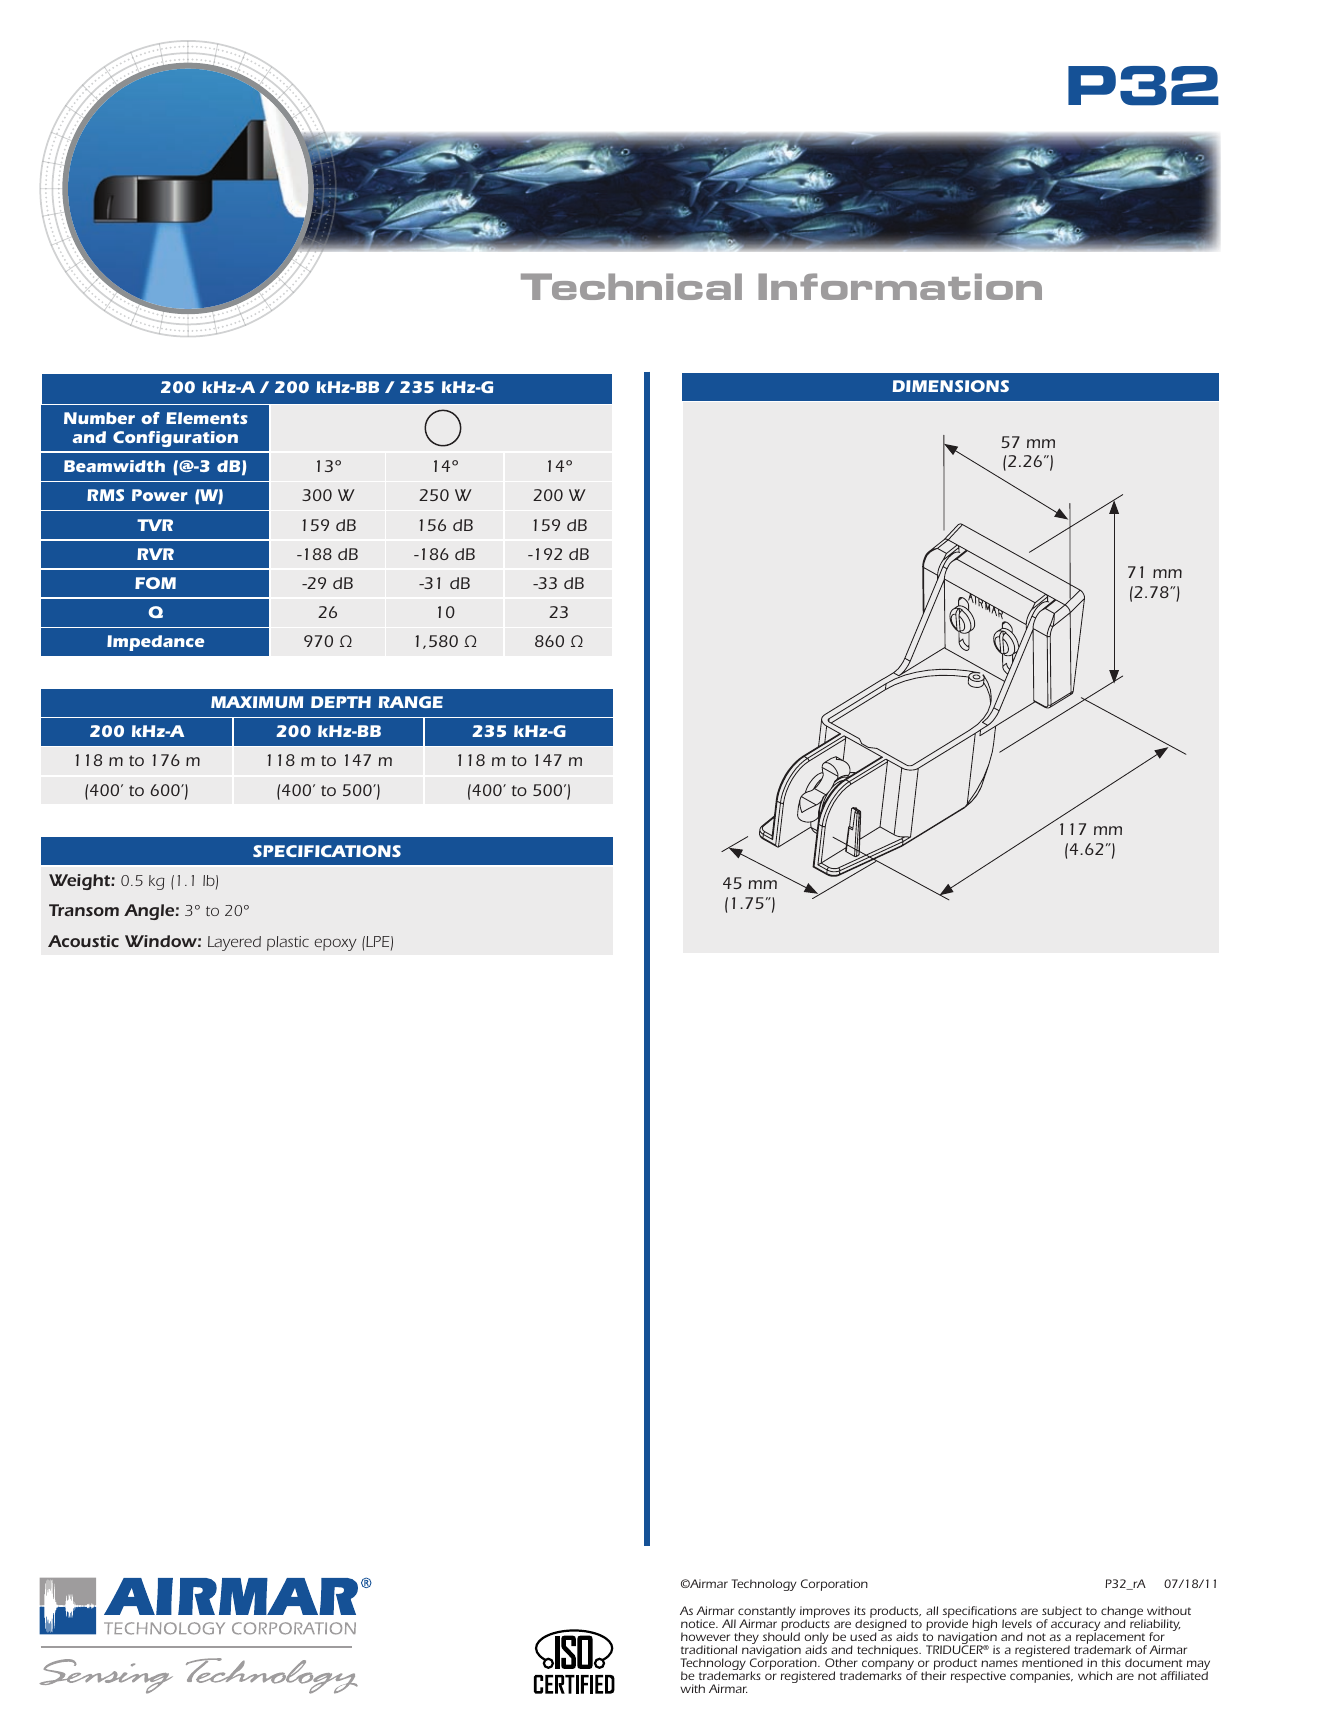  What do you see at coordinates (900, 286) in the page?
I see `Information` at bounding box center [900, 286].
